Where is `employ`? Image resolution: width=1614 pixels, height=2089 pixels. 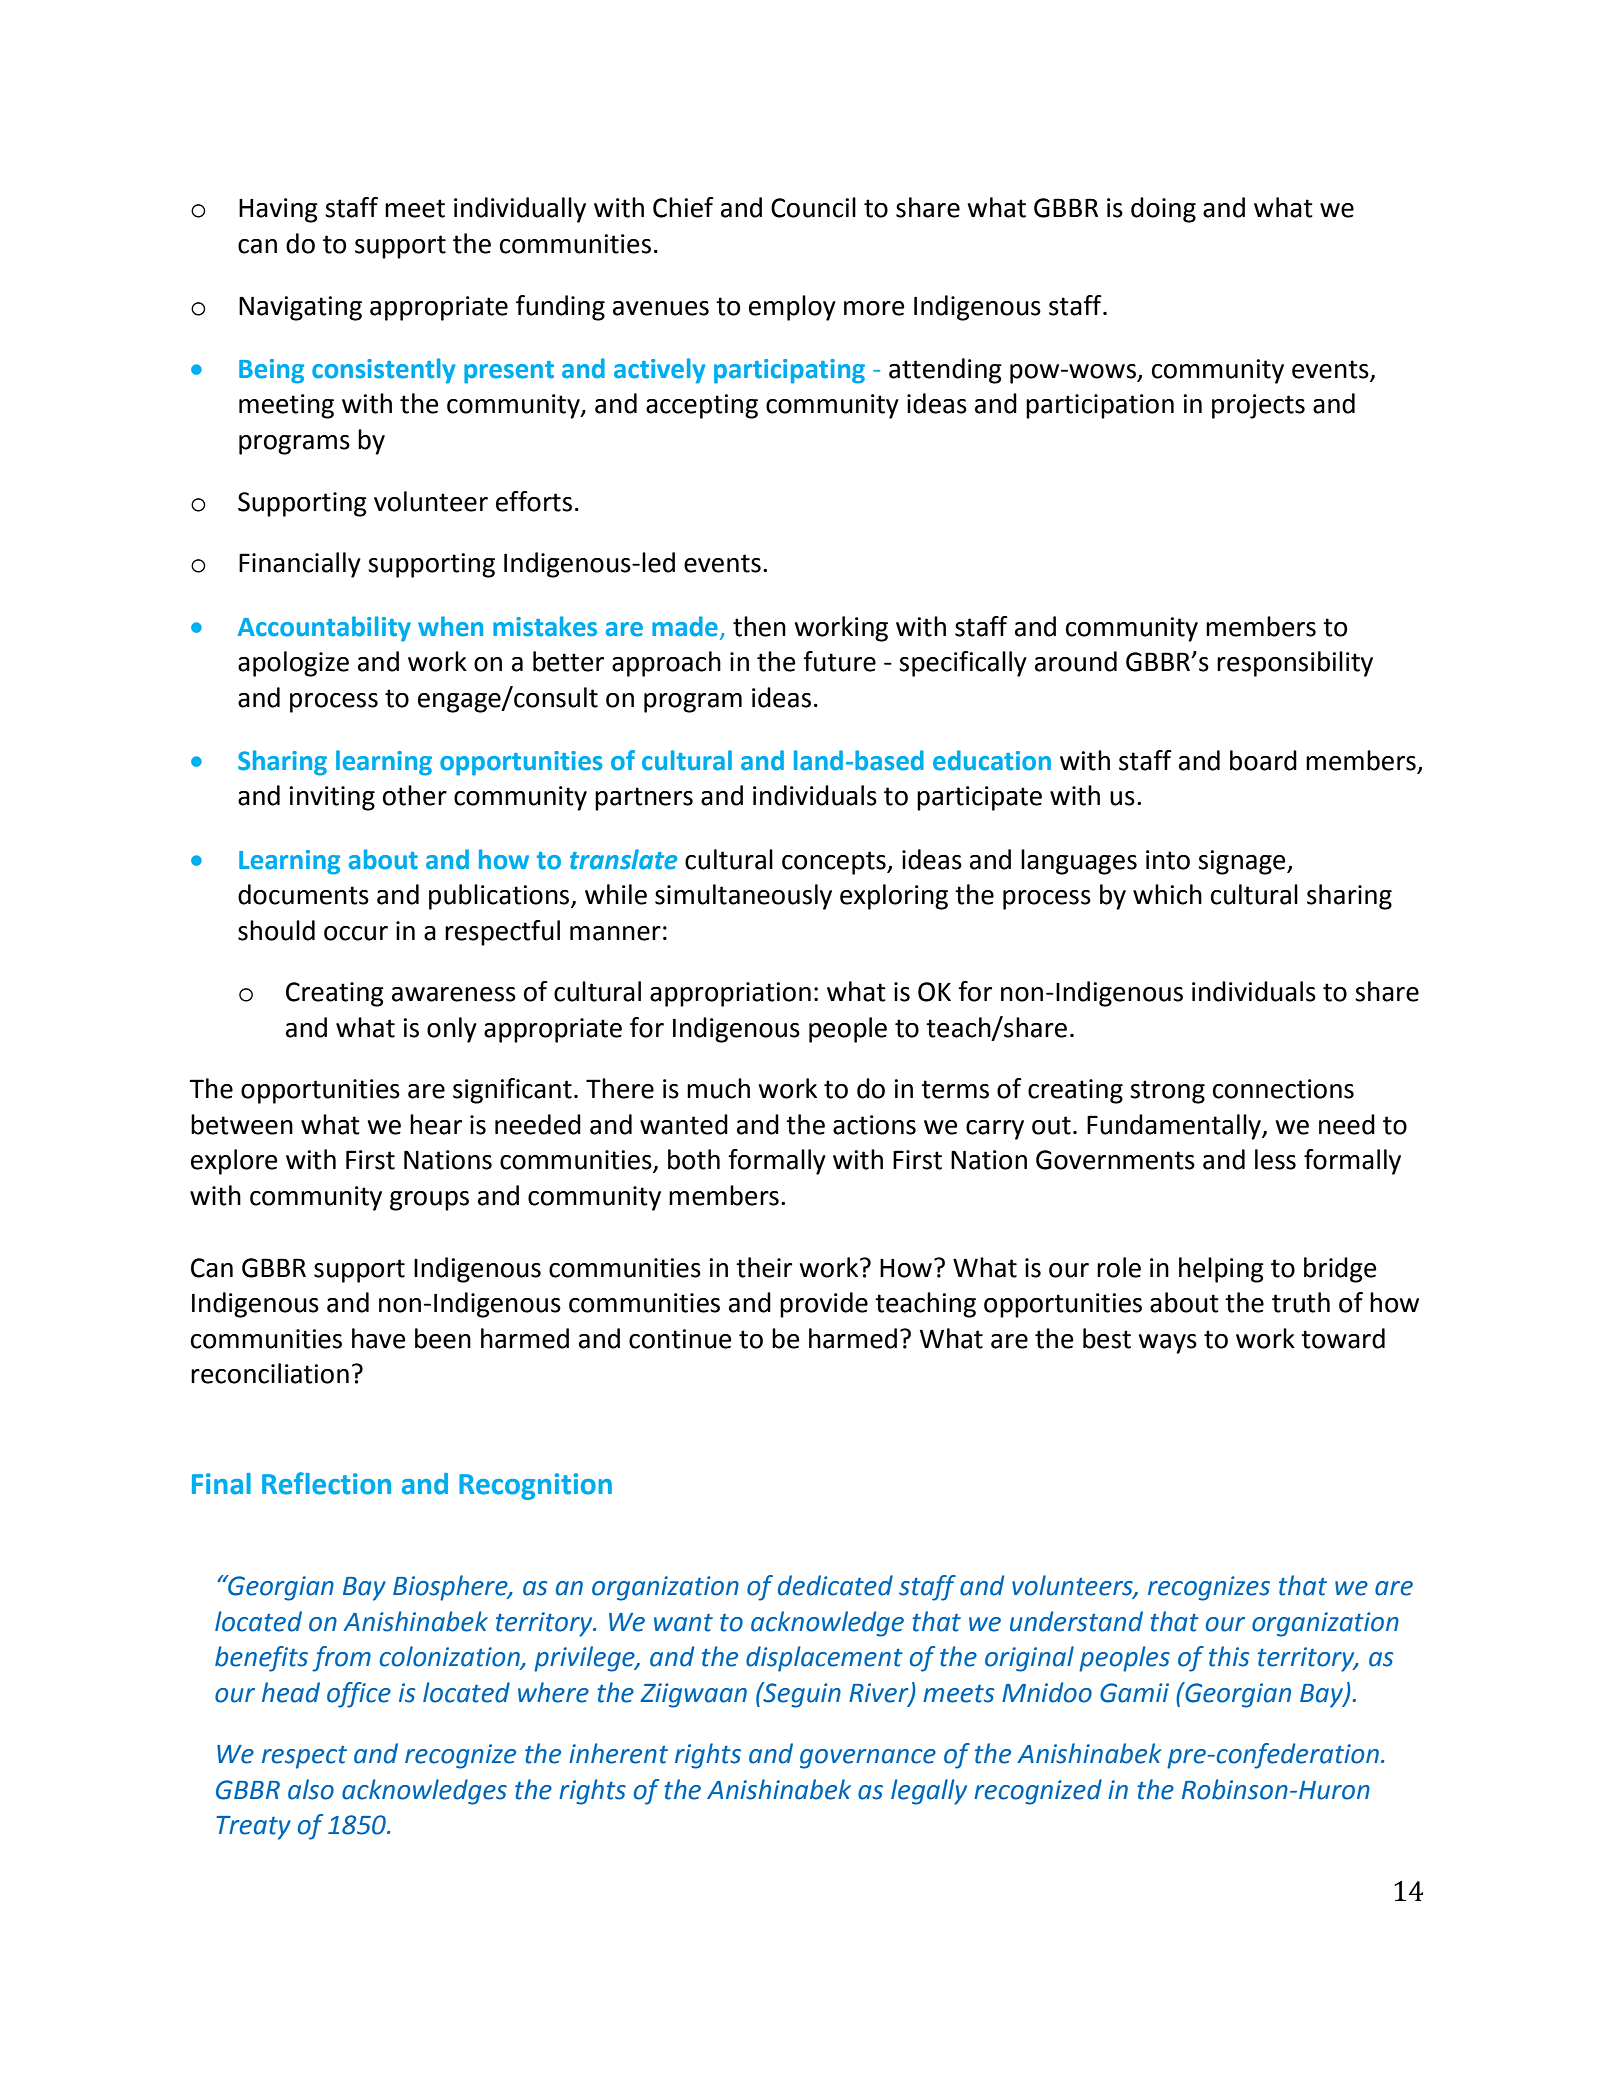 employ is located at coordinates (792, 308).
